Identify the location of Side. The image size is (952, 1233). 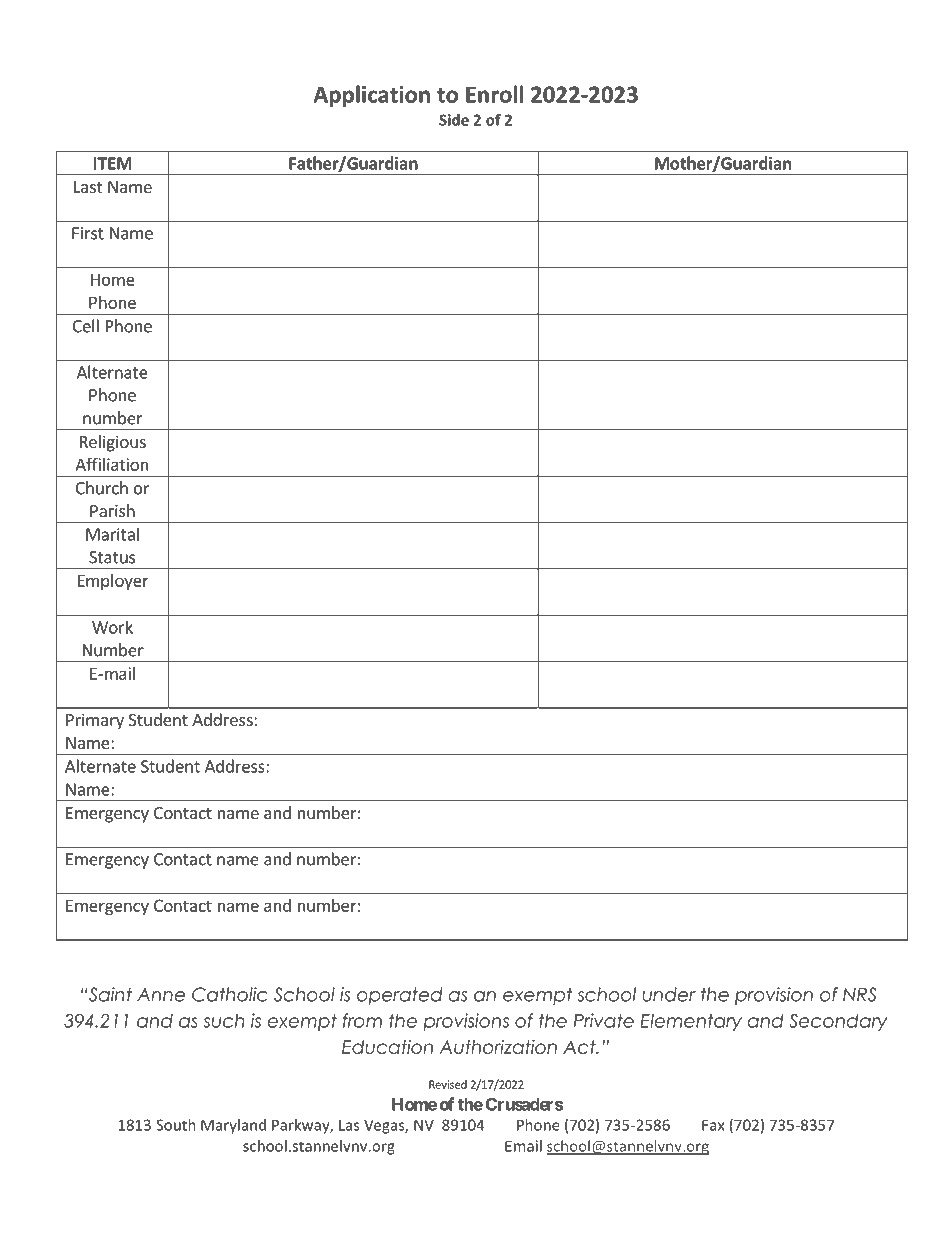
(454, 120).
